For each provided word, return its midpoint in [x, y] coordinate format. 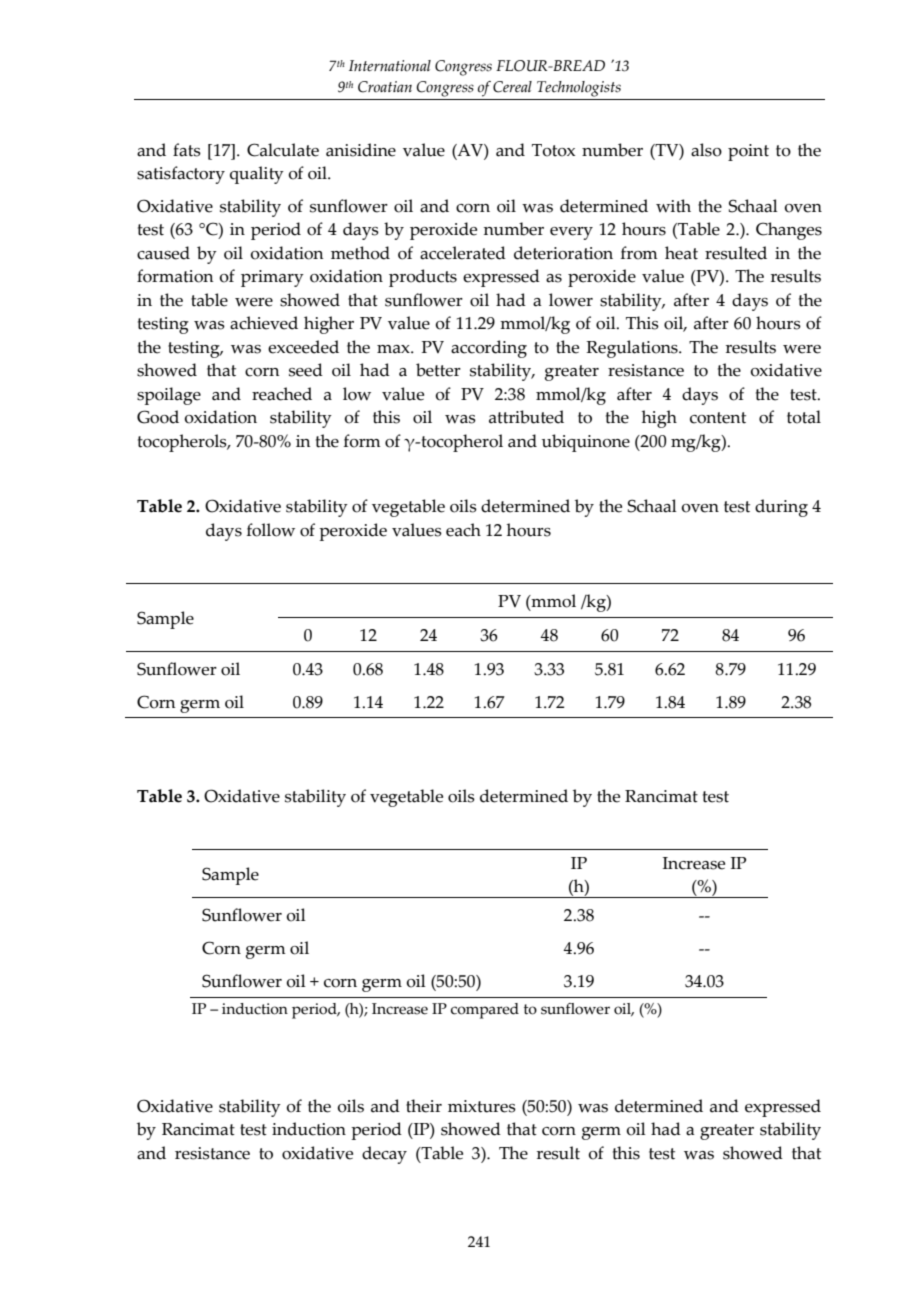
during [781, 508]
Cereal [512, 87]
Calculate [283, 150]
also [706, 150]
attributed [526, 417]
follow [271, 530]
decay [384, 1155]
